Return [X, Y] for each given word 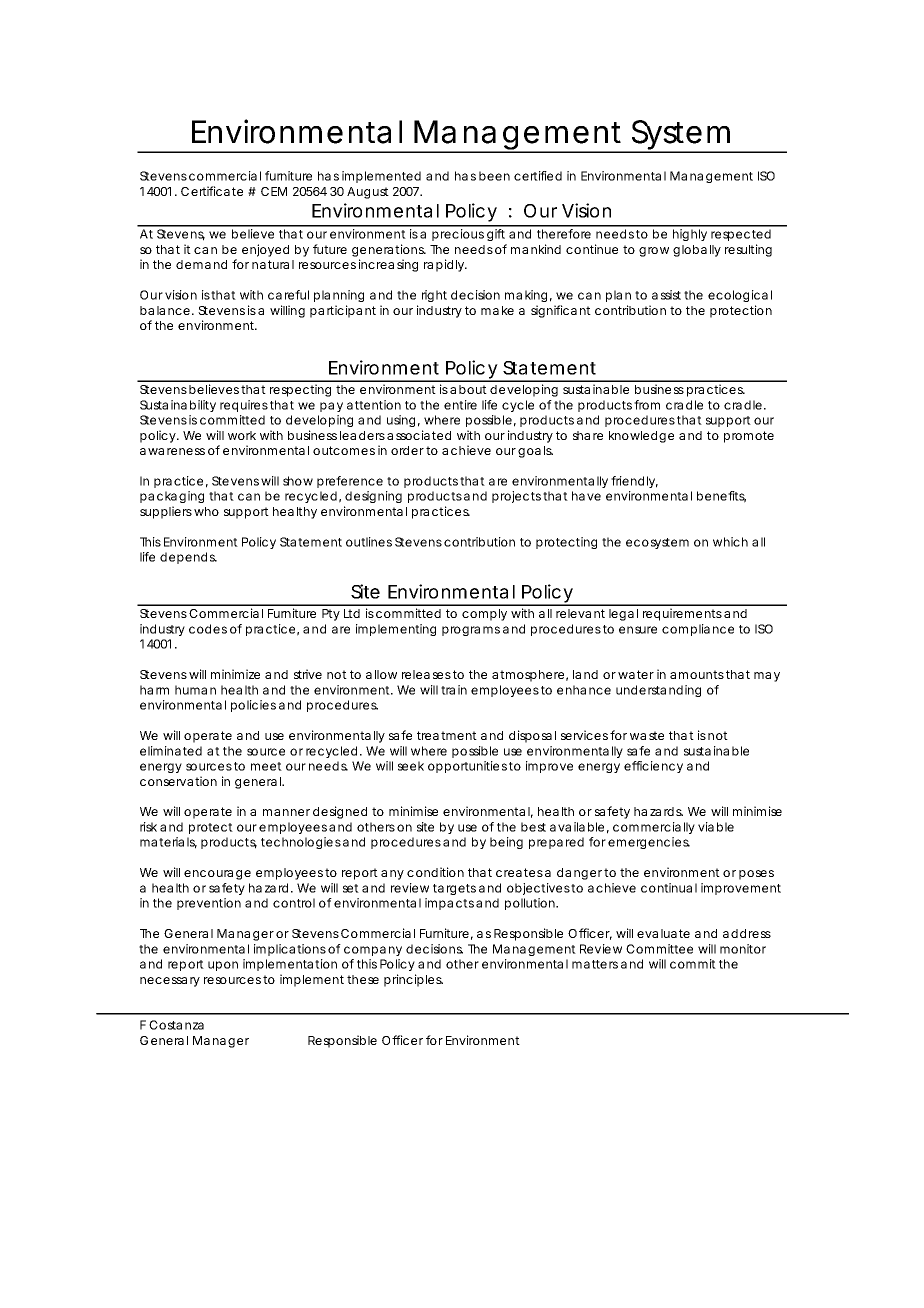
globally [697, 251]
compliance [698, 630]
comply [484, 615]
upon [223, 966]
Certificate [212, 191]
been [494, 176]
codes [208, 629]
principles [413, 980]
